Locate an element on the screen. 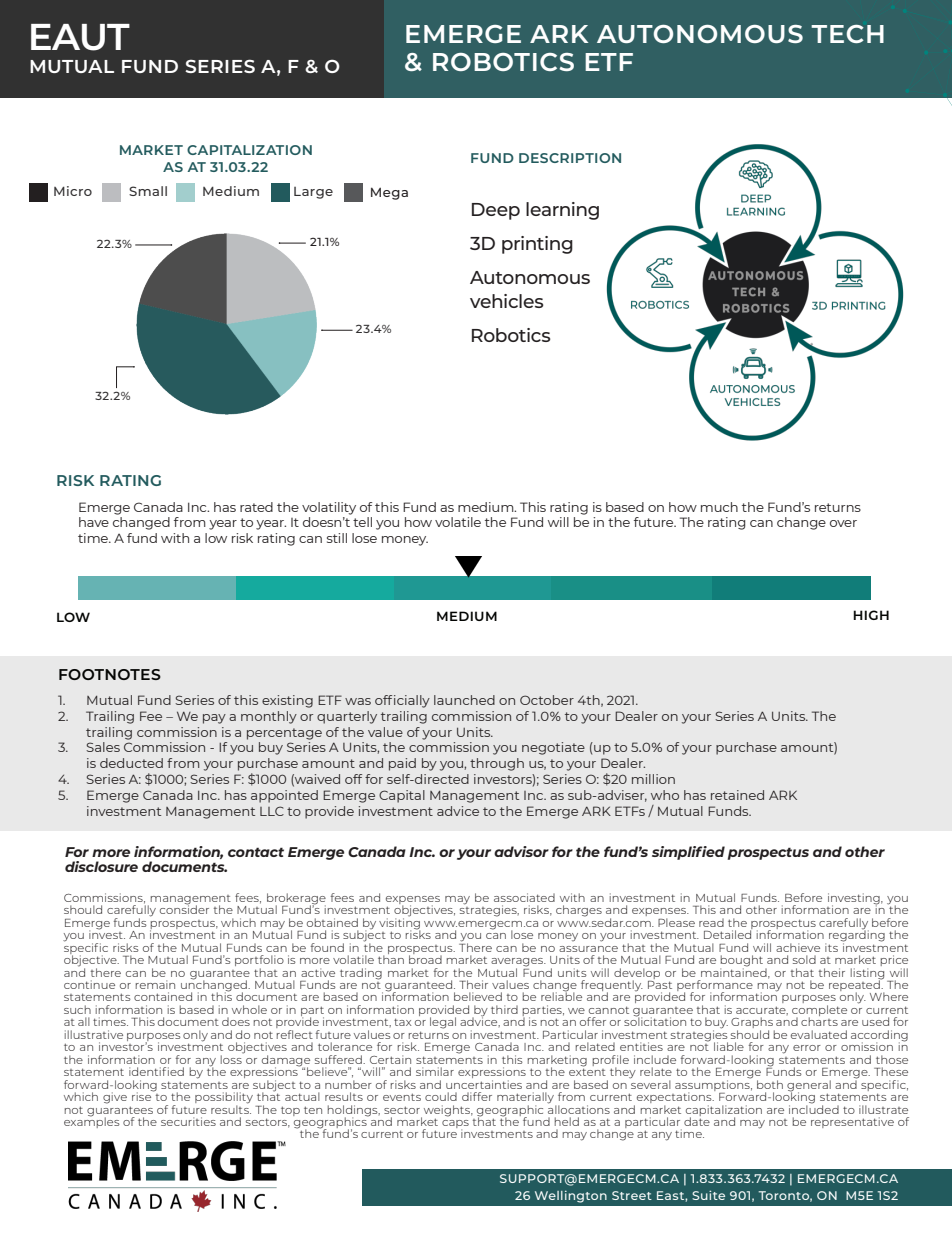  launched is located at coordinates (464, 700).
